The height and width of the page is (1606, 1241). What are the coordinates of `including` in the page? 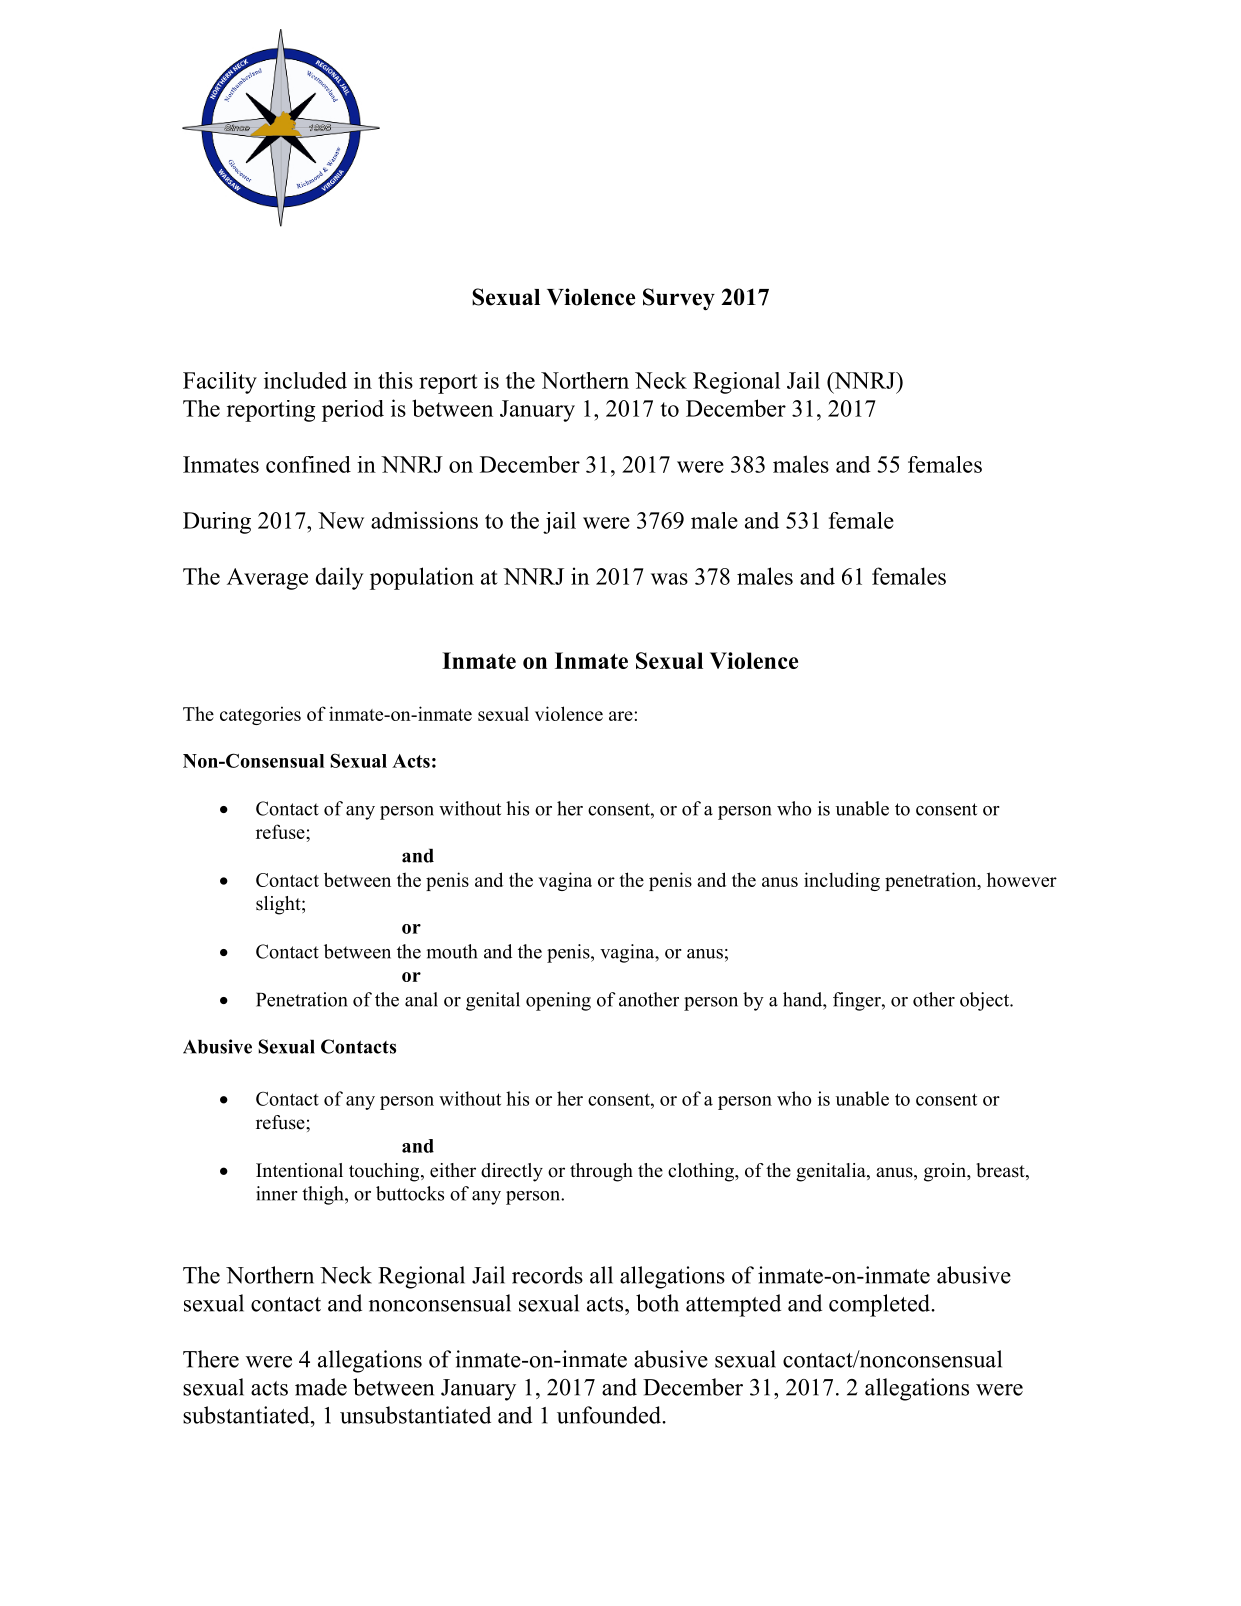 It's located at (842, 881).
